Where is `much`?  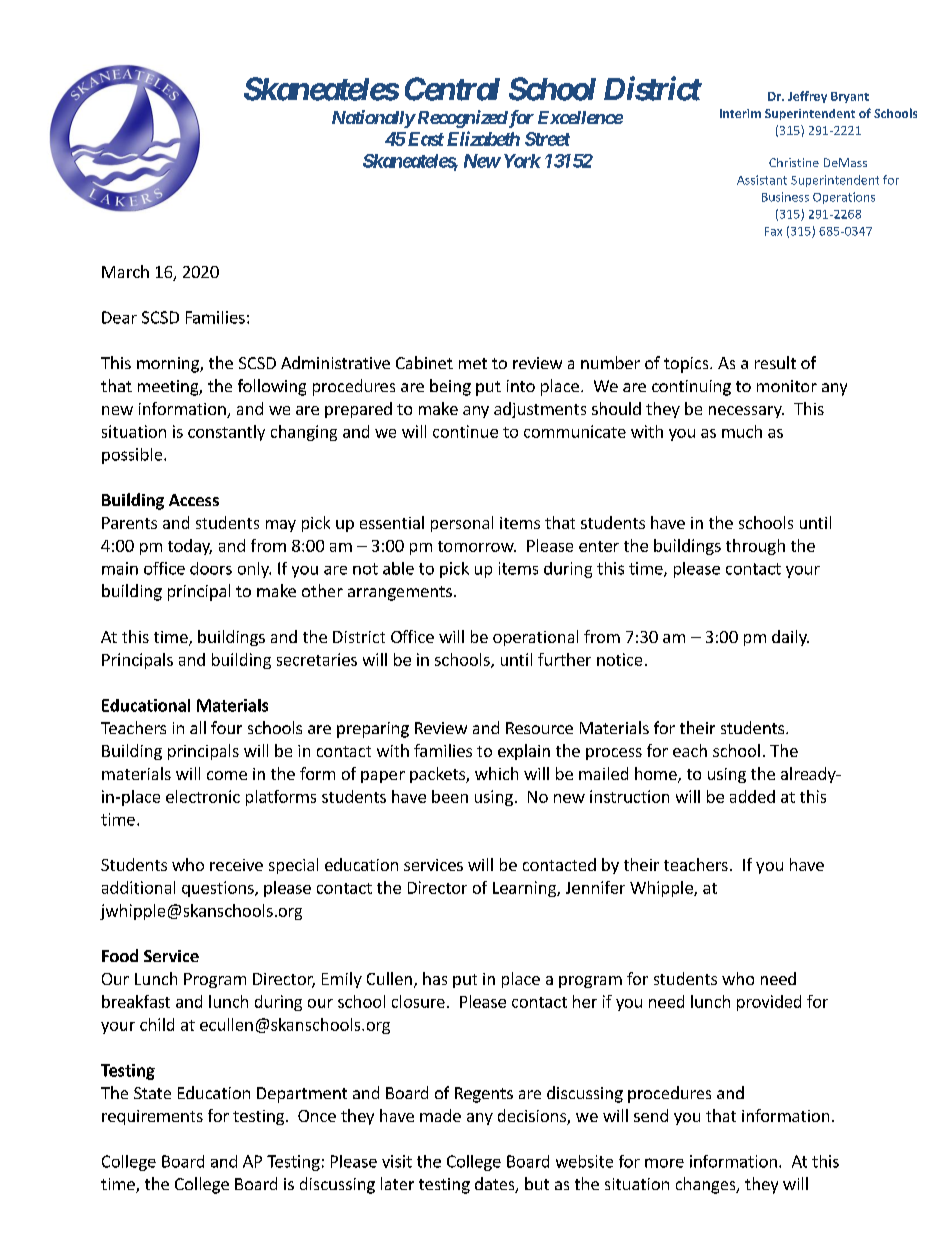 much is located at coordinates (742, 431).
